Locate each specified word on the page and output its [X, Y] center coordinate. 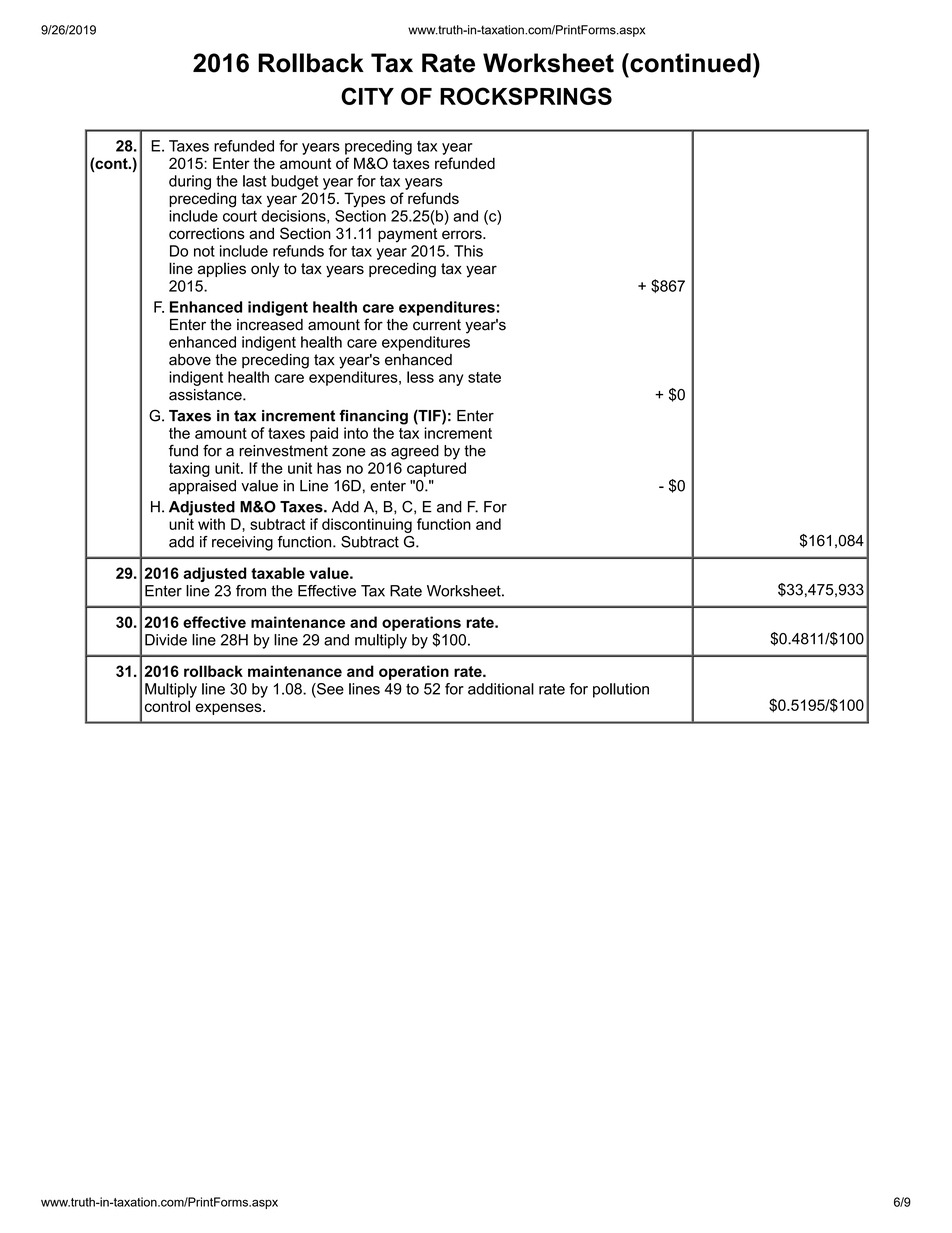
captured [436, 469]
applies [222, 269]
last [255, 181]
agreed [415, 452]
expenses [230, 709]
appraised [202, 487]
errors [463, 235]
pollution [621, 690]
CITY [367, 96]
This [468, 251]
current [437, 325]
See [329, 690]
